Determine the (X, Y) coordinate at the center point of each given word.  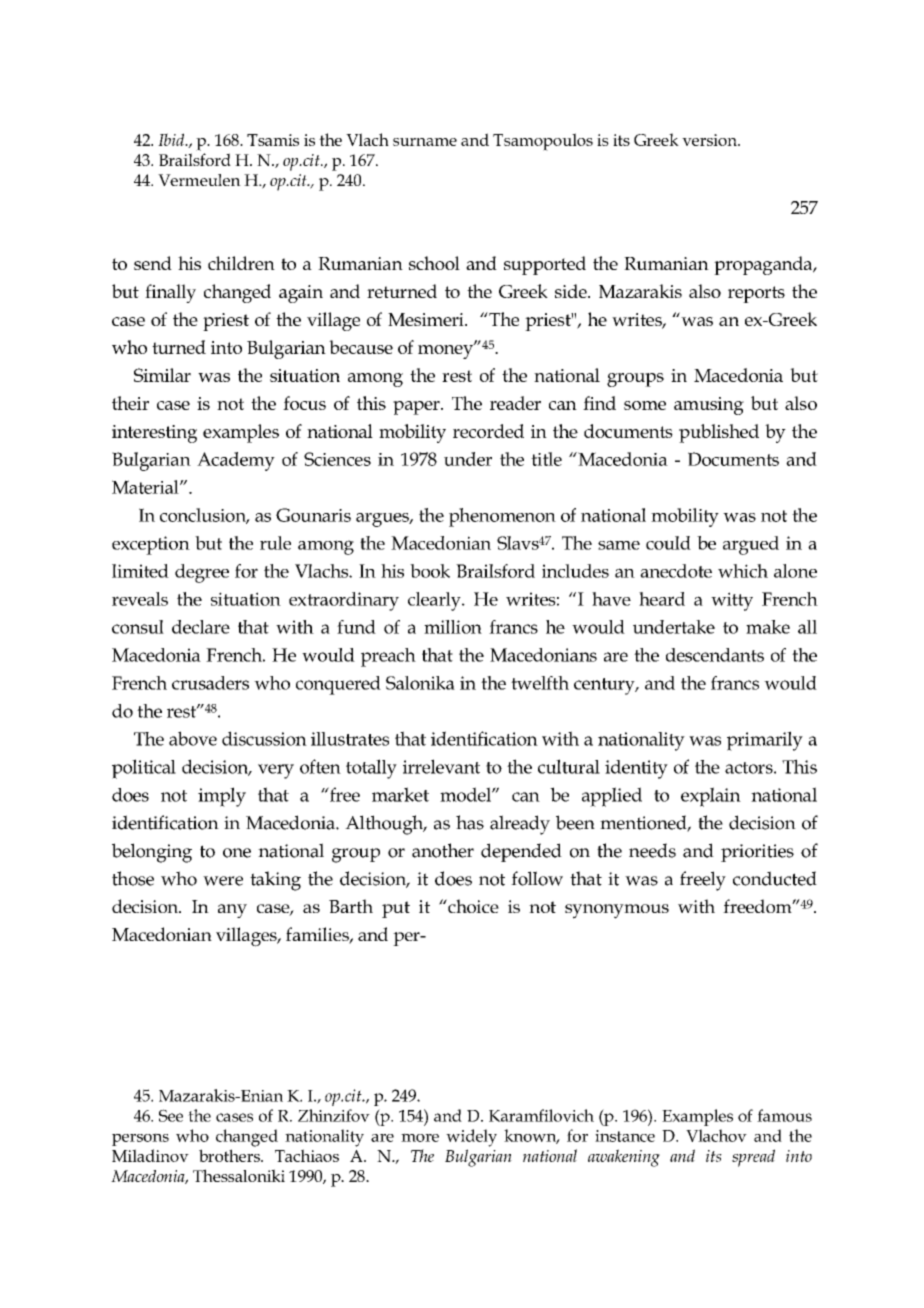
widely (471, 1138)
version (710, 140)
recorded (488, 431)
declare (201, 627)
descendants (715, 655)
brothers (230, 1155)
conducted (775, 878)
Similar (162, 375)
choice (472, 906)
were (223, 881)
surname (425, 142)
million (453, 627)
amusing (709, 406)
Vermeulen (199, 180)
